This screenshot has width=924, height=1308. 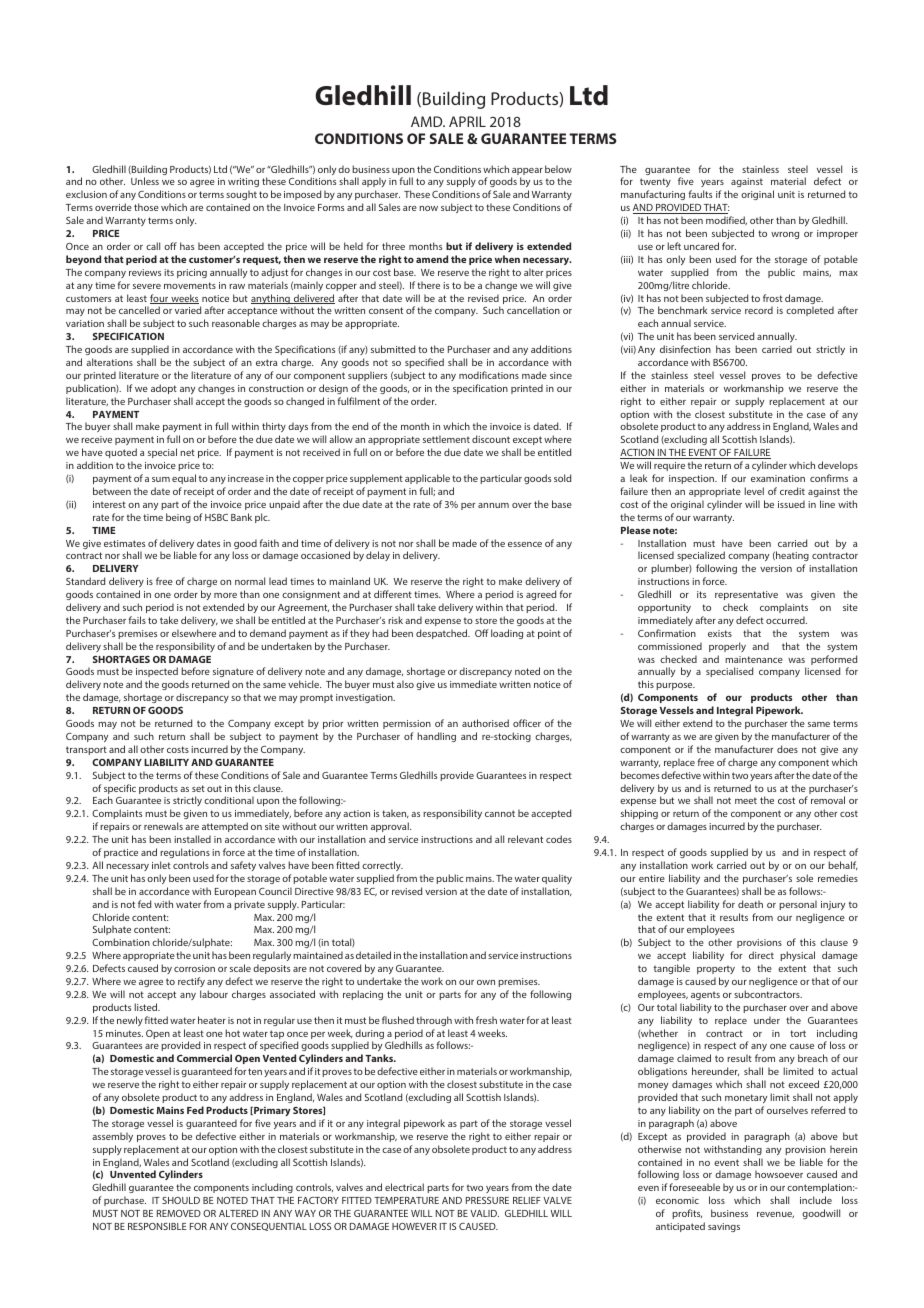 I want to click on cannot, so click(x=500, y=813).
